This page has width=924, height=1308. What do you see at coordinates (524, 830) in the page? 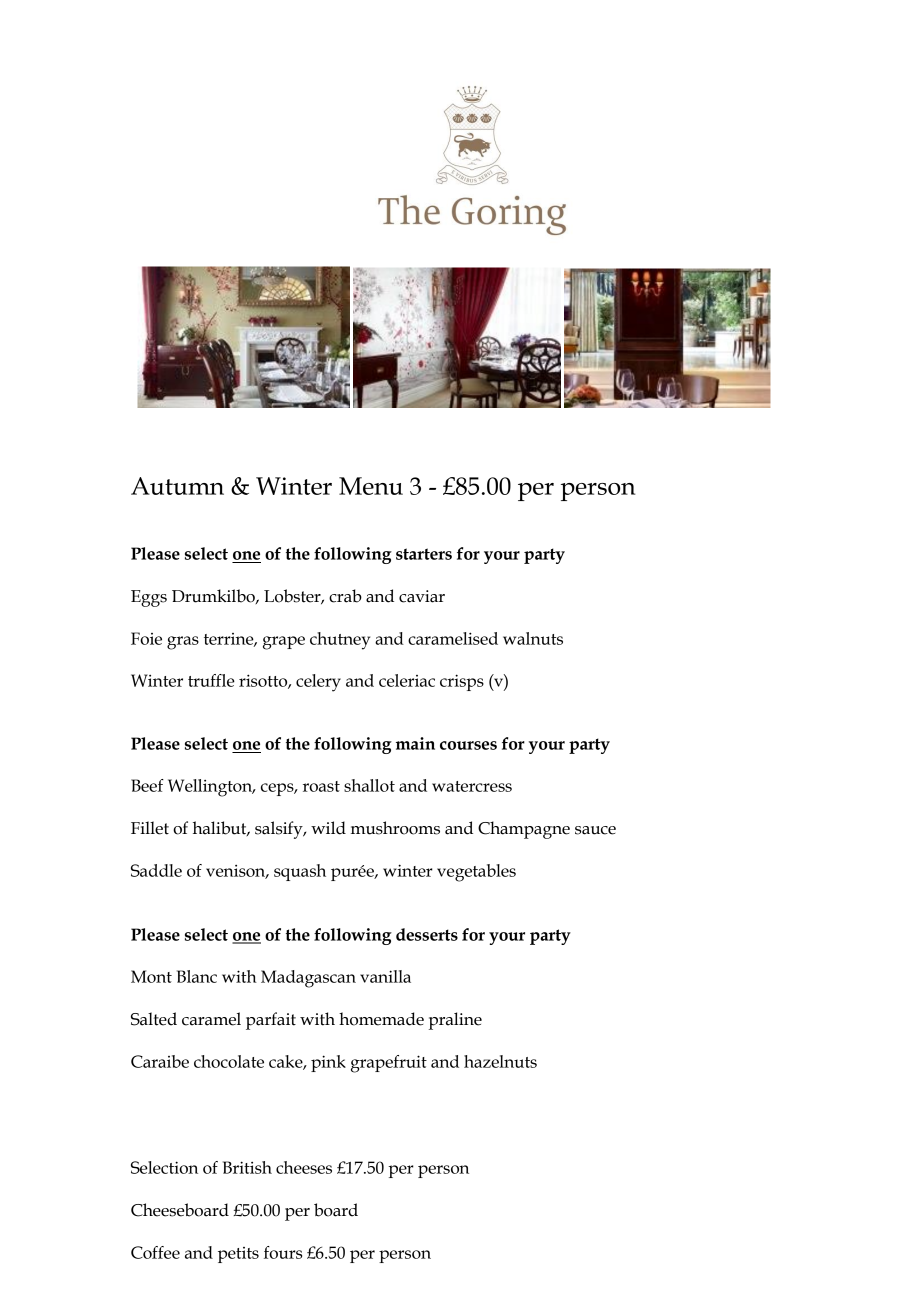
I see `Champagne` at bounding box center [524, 830].
